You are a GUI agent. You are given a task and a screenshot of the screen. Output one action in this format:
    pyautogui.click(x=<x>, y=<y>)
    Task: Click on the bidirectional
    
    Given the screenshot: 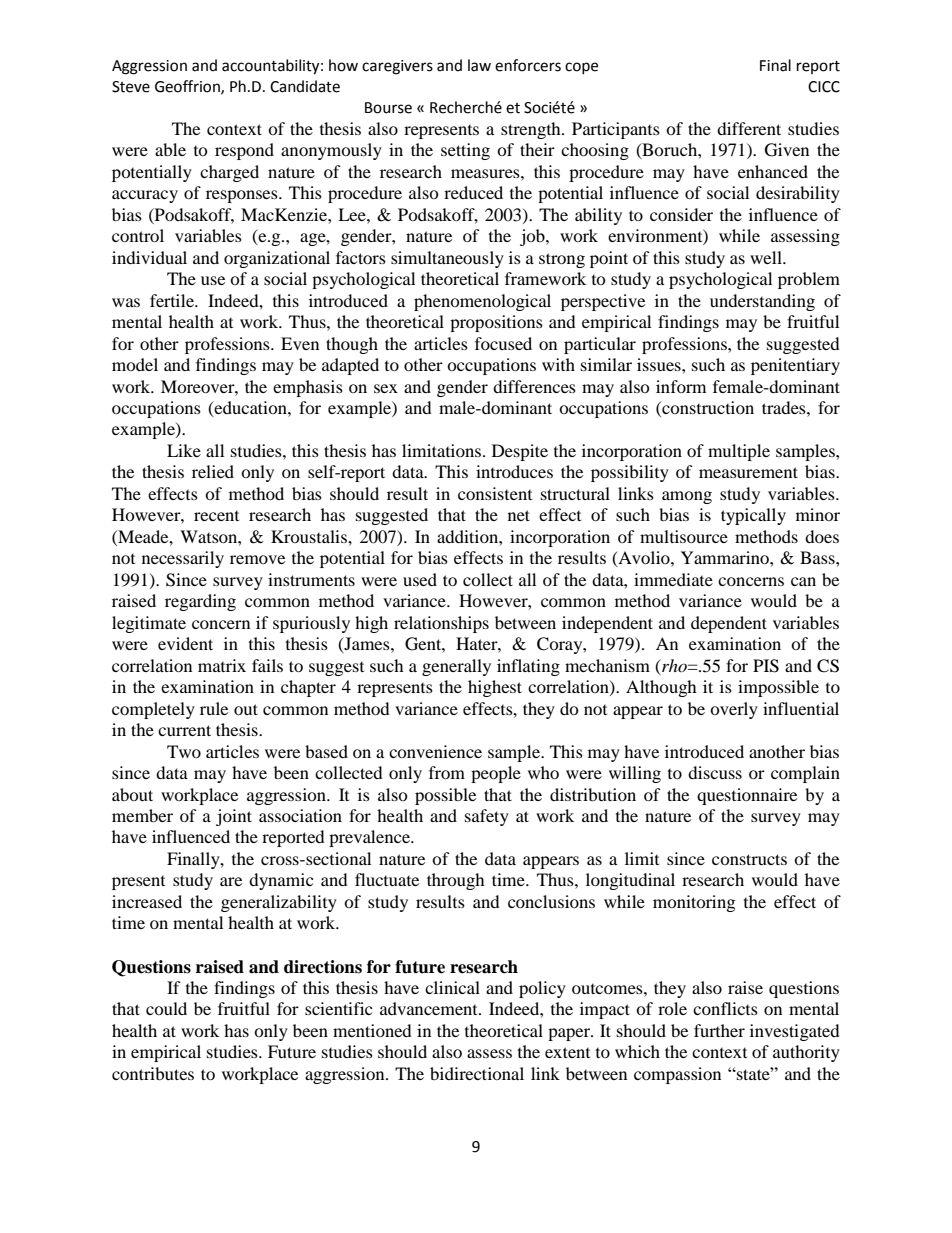 What is the action you would take?
    pyautogui.click(x=477, y=1073)
